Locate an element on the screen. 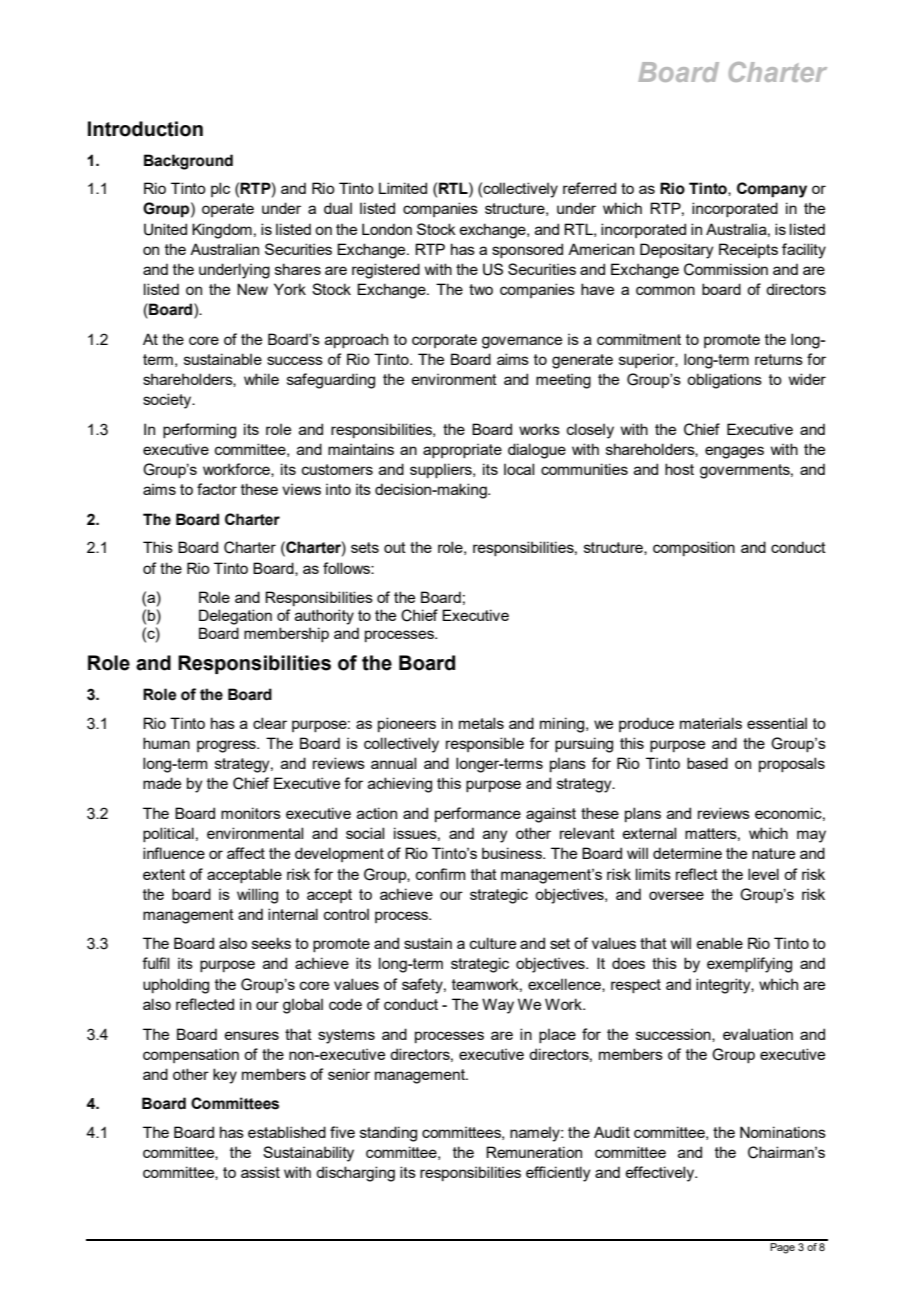 The height and width of the screenshot is (1308, 924). engages is located at coordinates (734, 452).
